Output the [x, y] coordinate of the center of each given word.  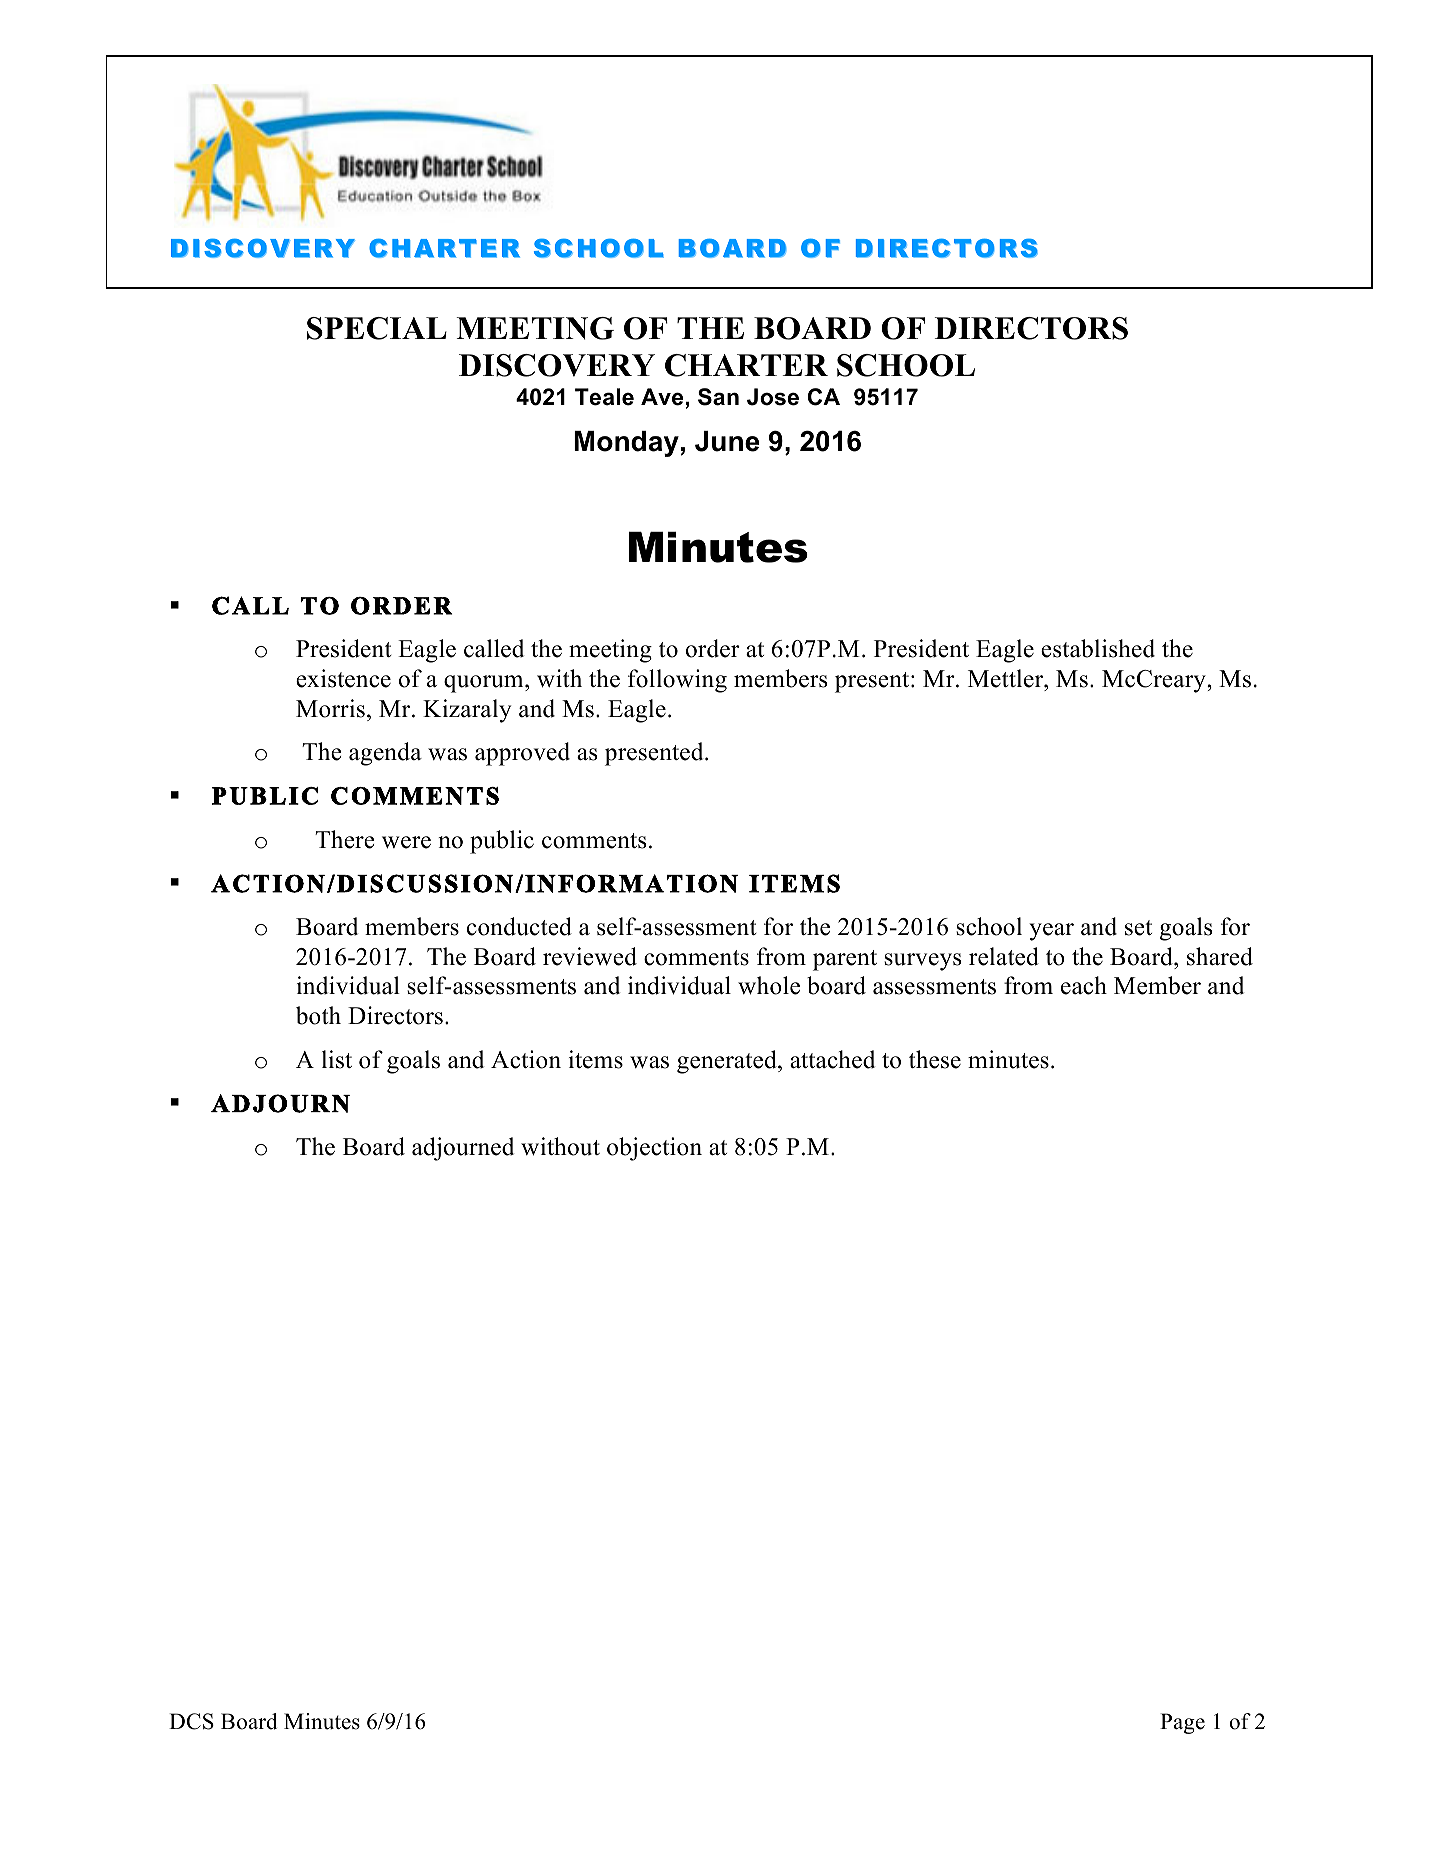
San [718, 397]
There [345, 839]
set [1138, 928]
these [935, 1059]
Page [1182, 1723]
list [337, 1059]
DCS [191, 1721]
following [677, 681]
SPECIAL [377, 328]
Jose [773, 397]
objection [654, 1149]
